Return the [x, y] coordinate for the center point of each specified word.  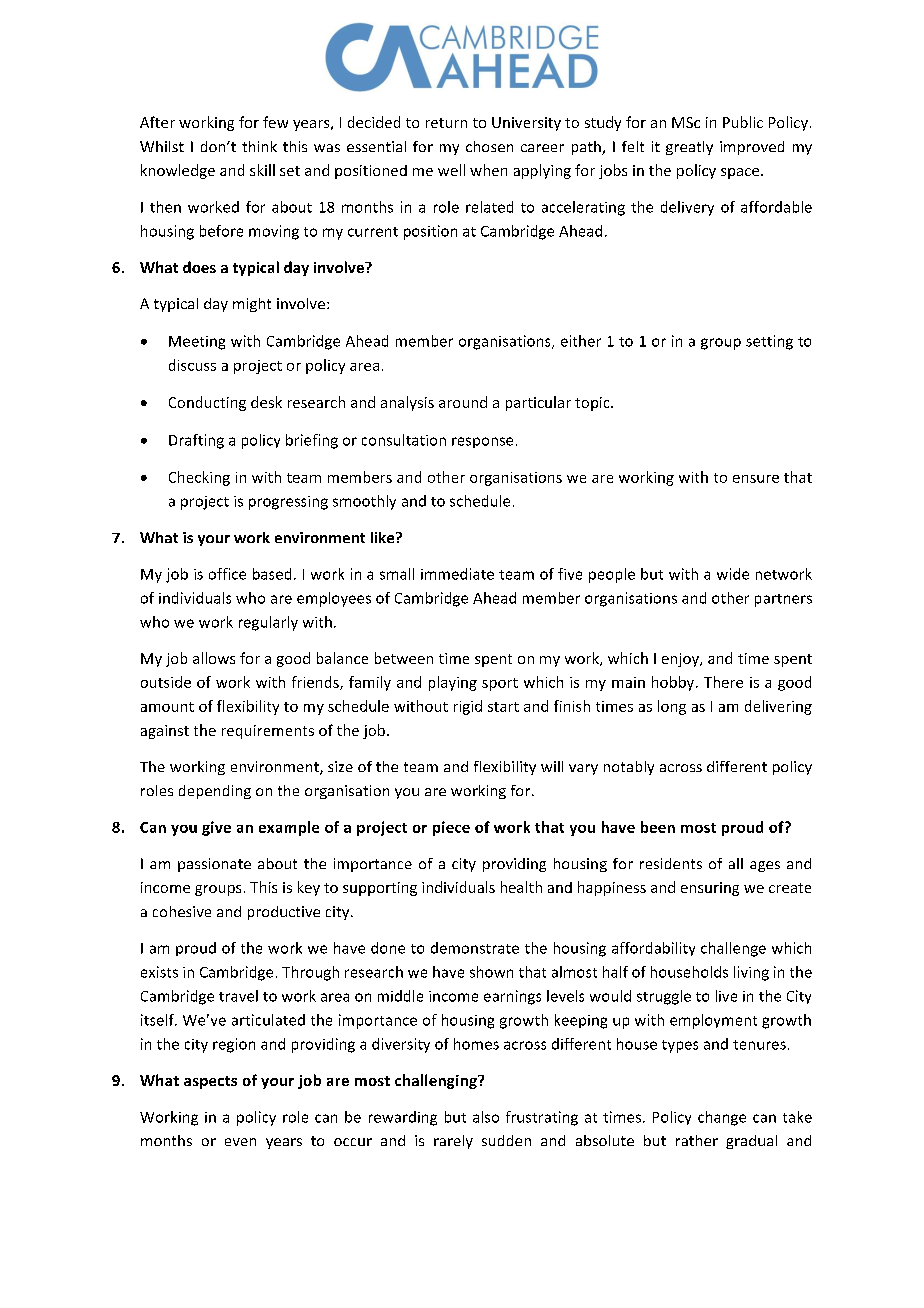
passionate [214, 865]
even [240, 1142]
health [521, 887]
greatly [689, 148]
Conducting [207, 403]
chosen [489, 146]
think [259, 146]
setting [769, 342]
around [463, 402]
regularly [268, 623]
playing [453, 683]
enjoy [681, 660]
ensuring [710, 889]
